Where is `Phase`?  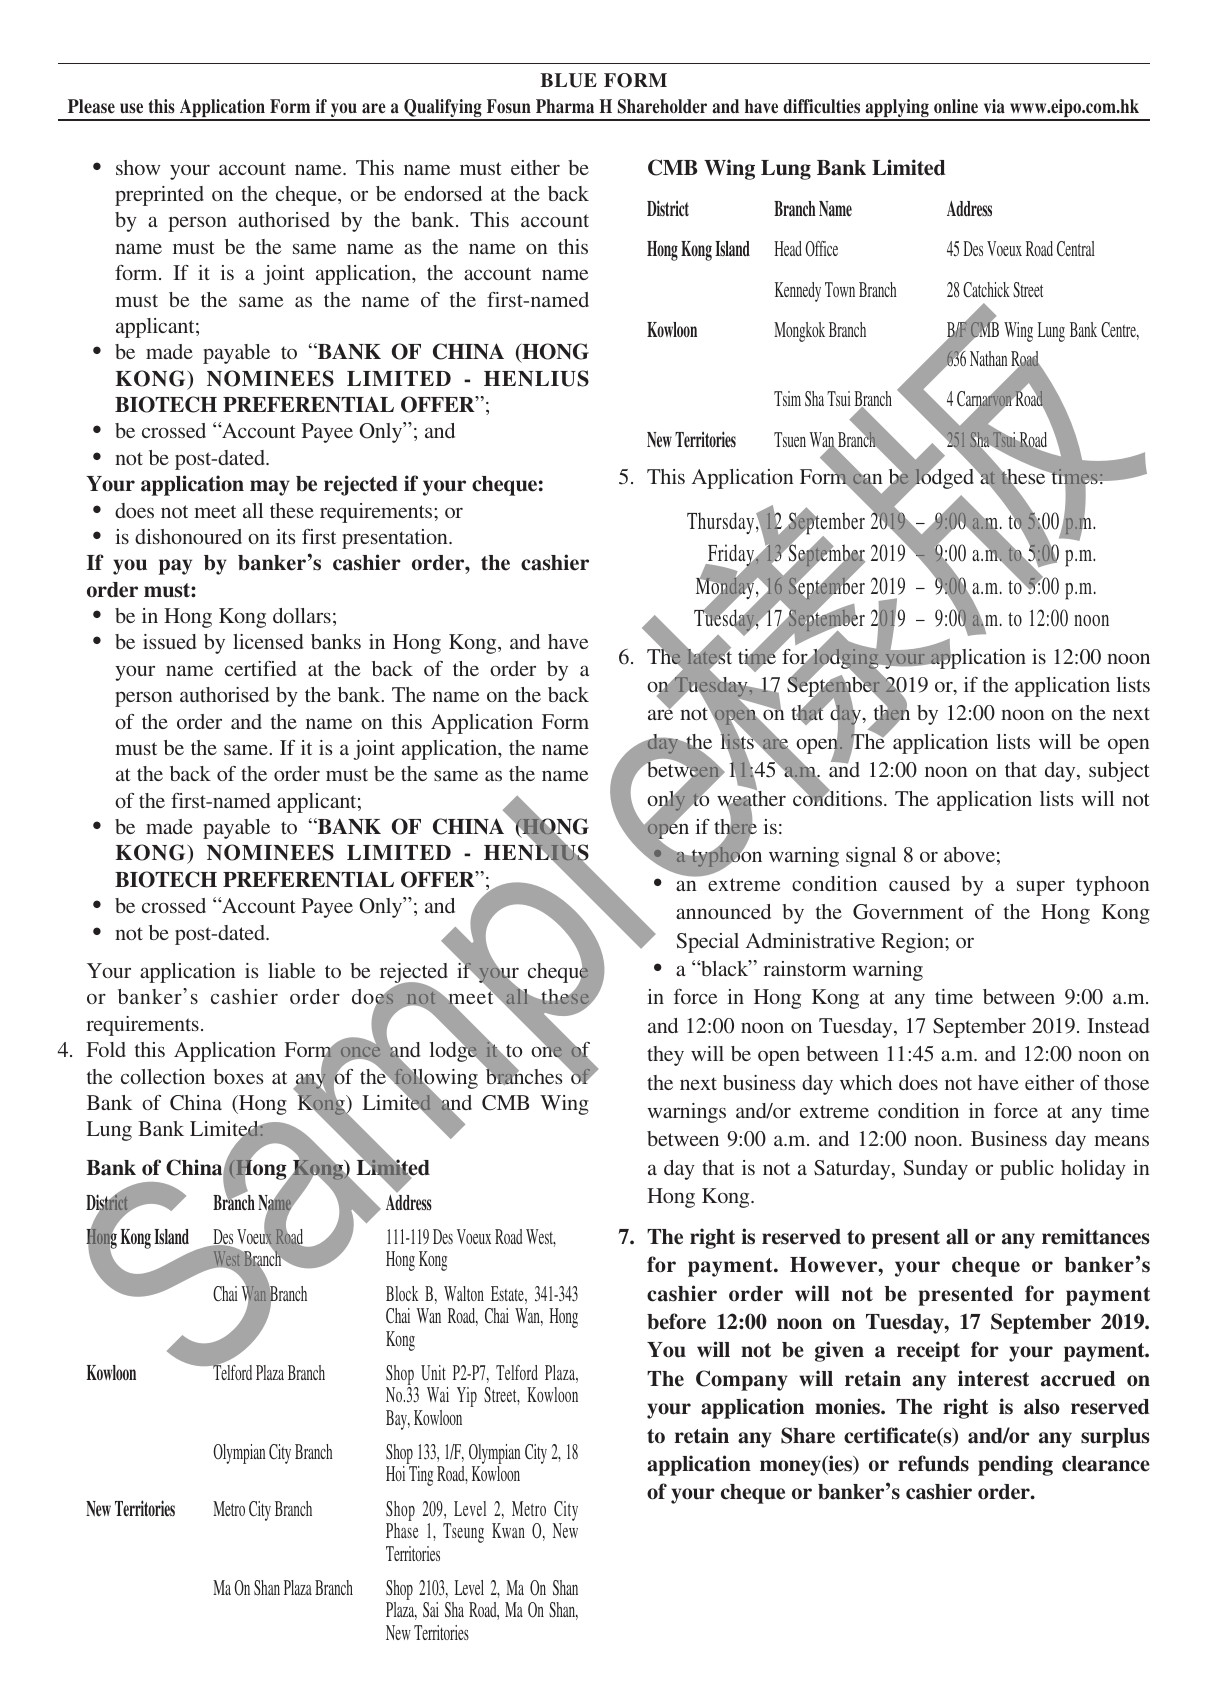 Phase is located at coordinates (402, 1530).
